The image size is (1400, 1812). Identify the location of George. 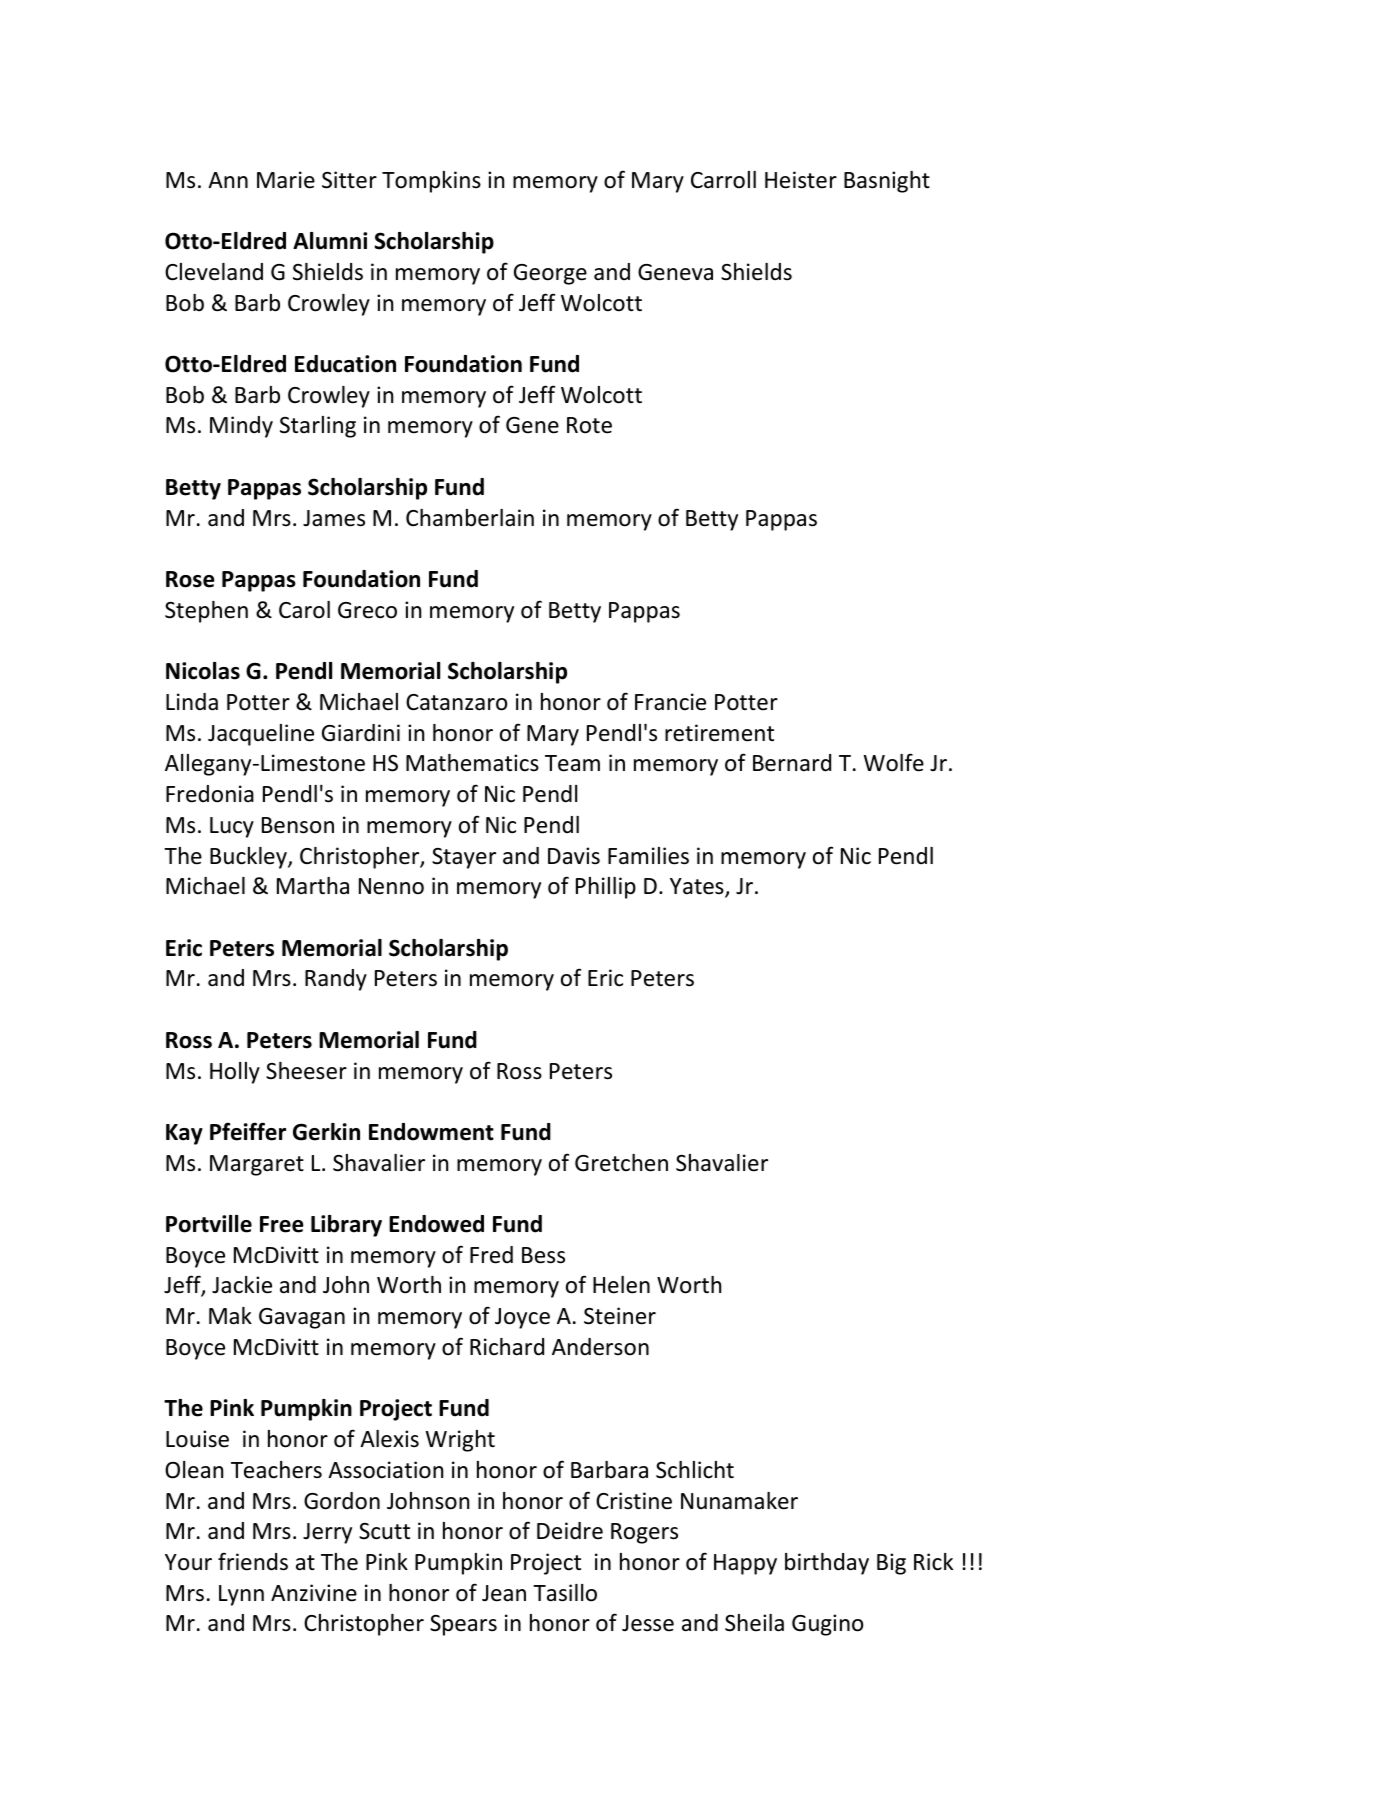
(550, 274).
